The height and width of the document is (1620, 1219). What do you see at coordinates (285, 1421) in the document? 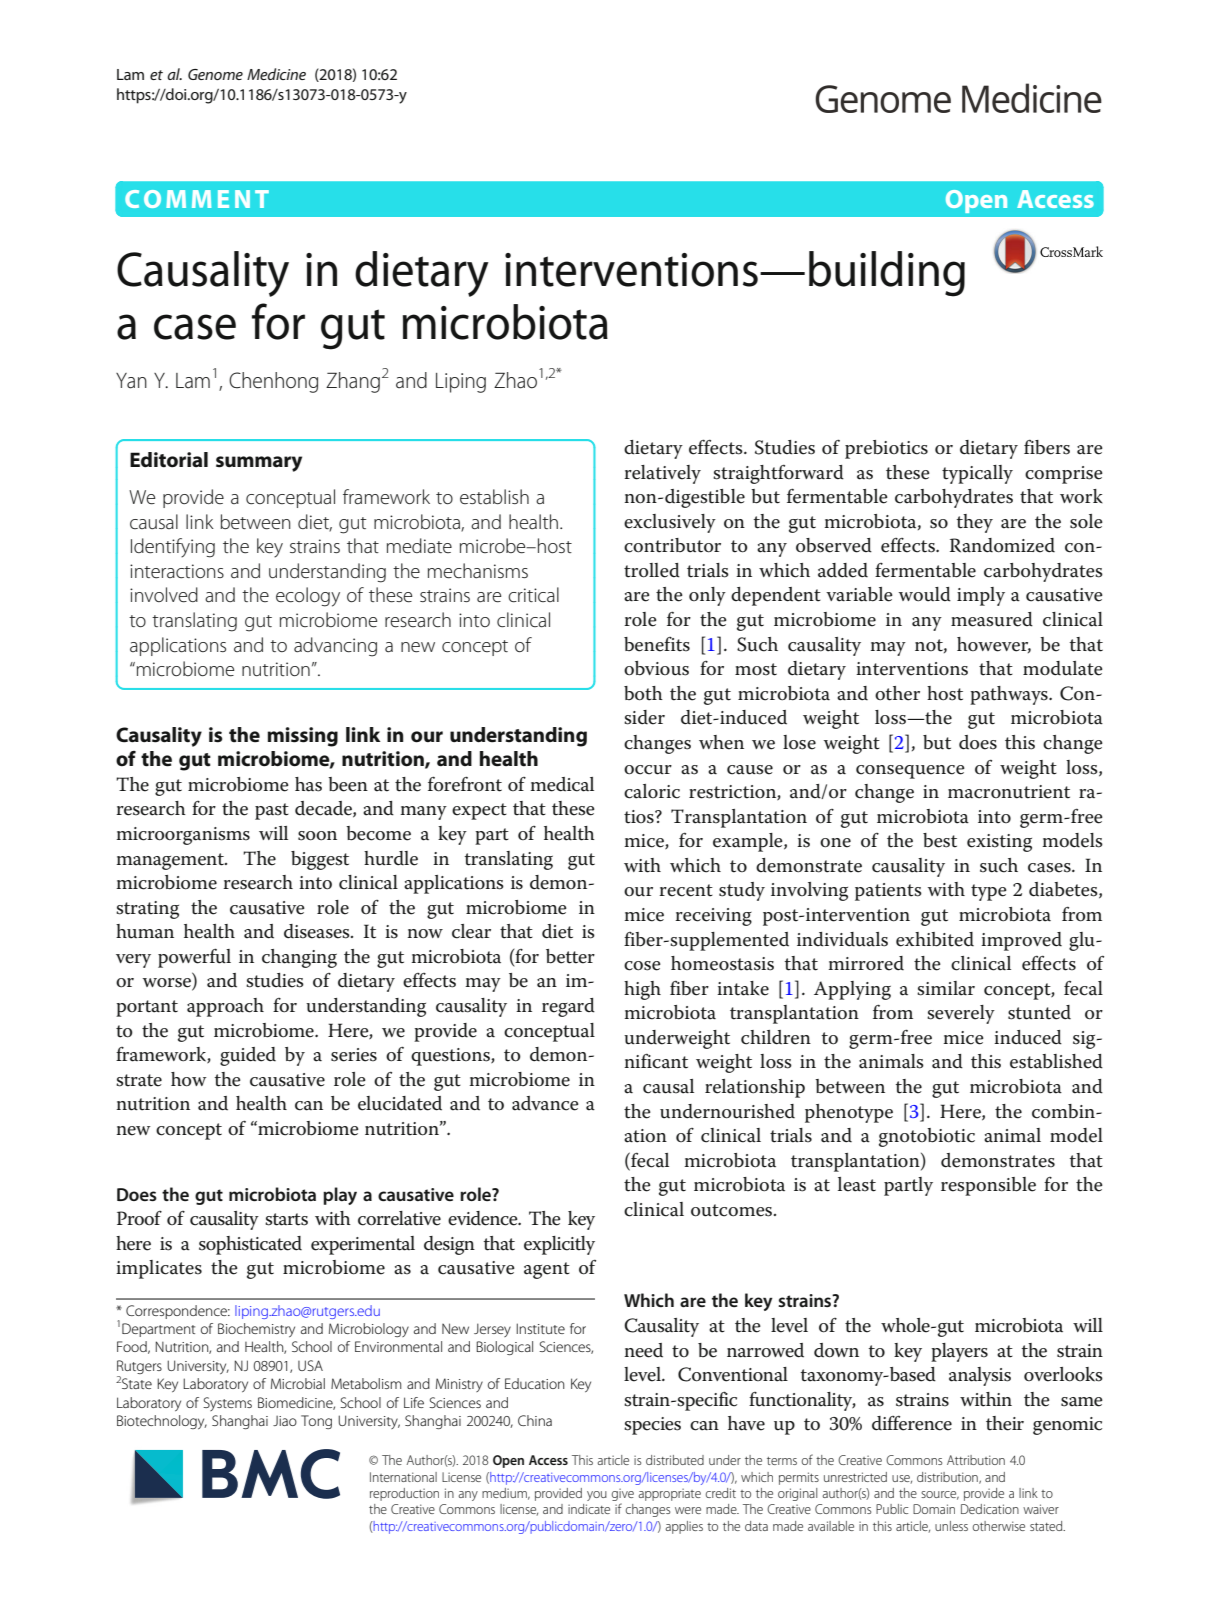
I see `Jiao` at bounding box center [285, 1421].
